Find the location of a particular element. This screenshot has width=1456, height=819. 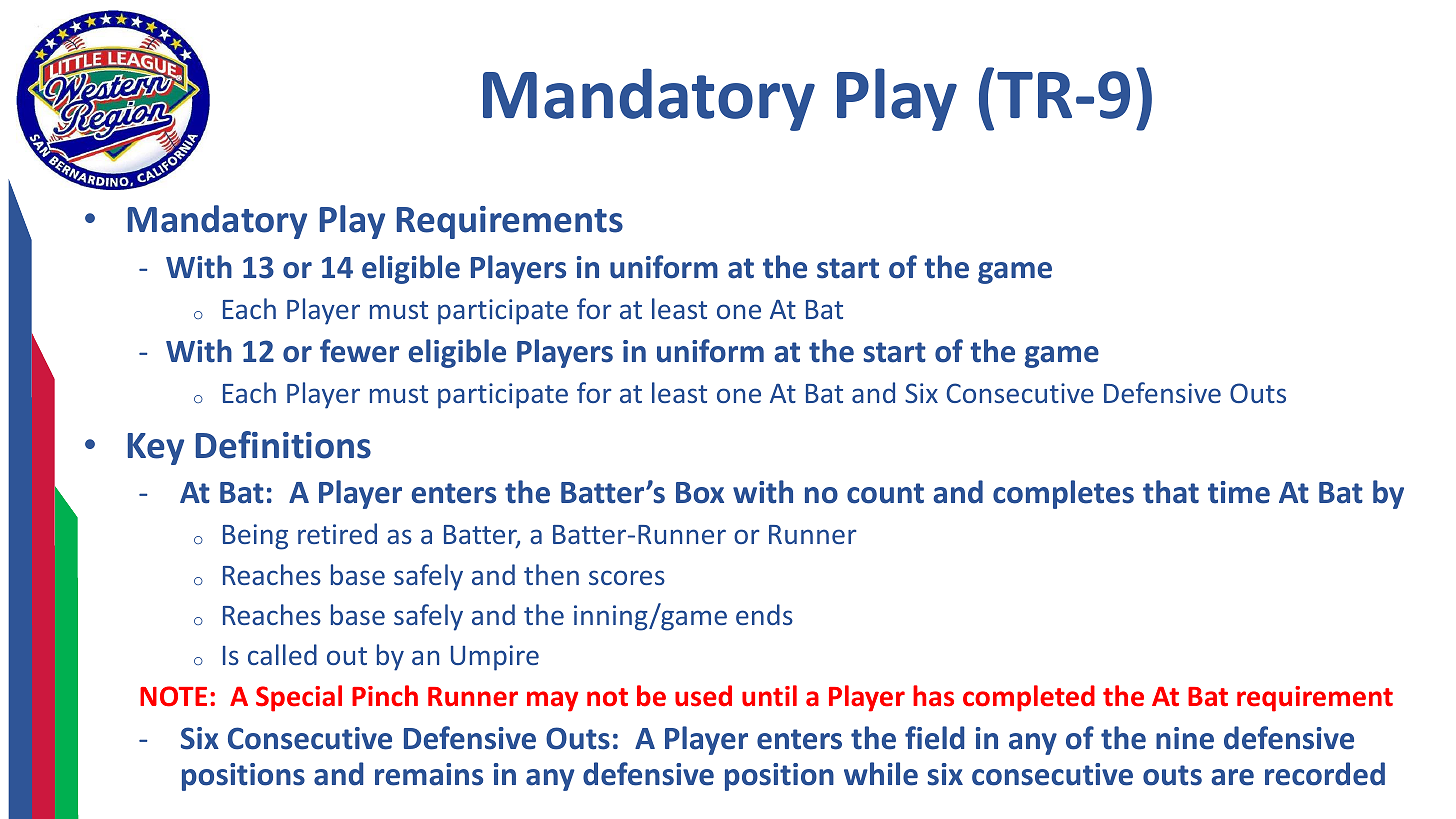

remains is located at coordinates (429, 774).
